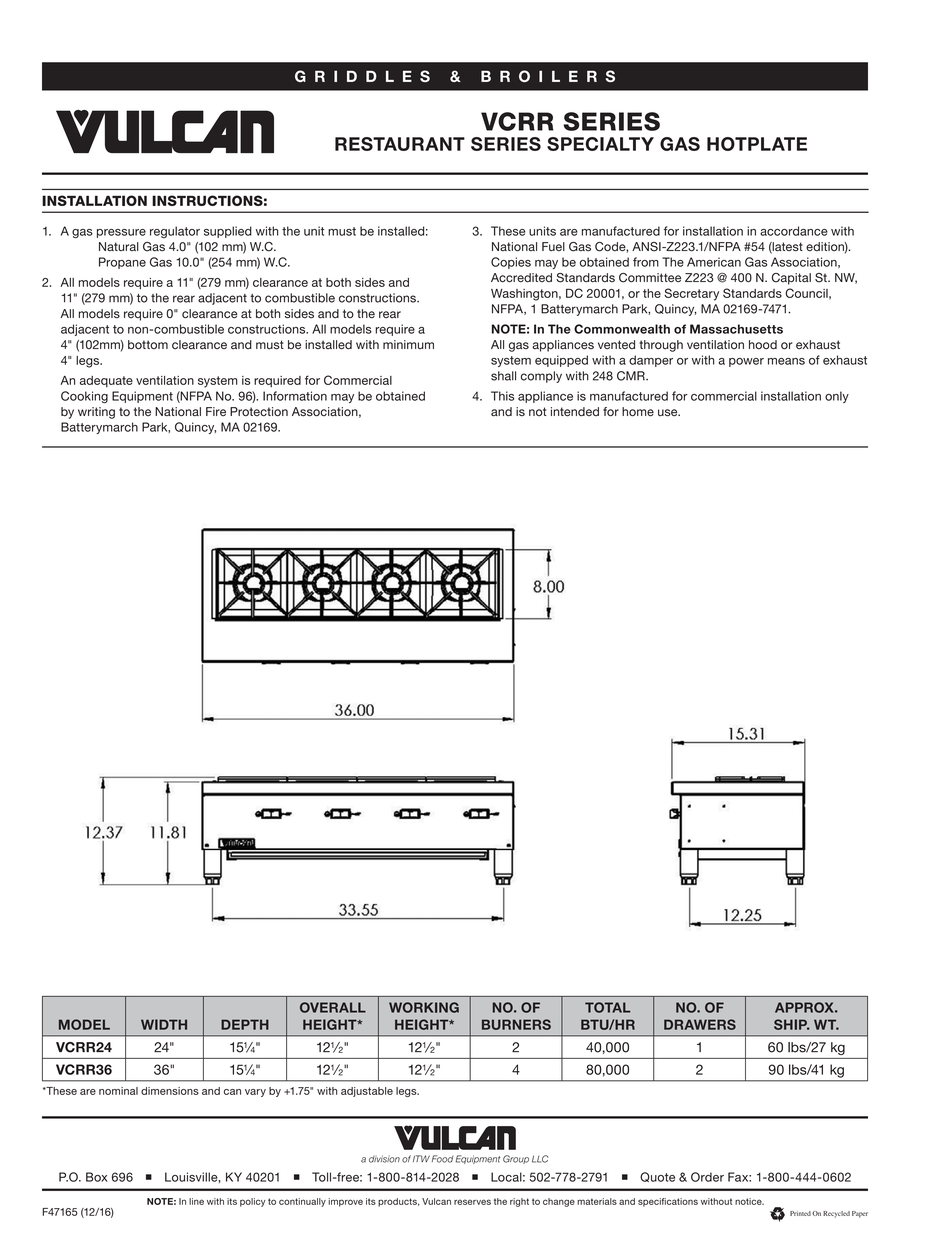  I want to click on intended, so click(575, 412).
